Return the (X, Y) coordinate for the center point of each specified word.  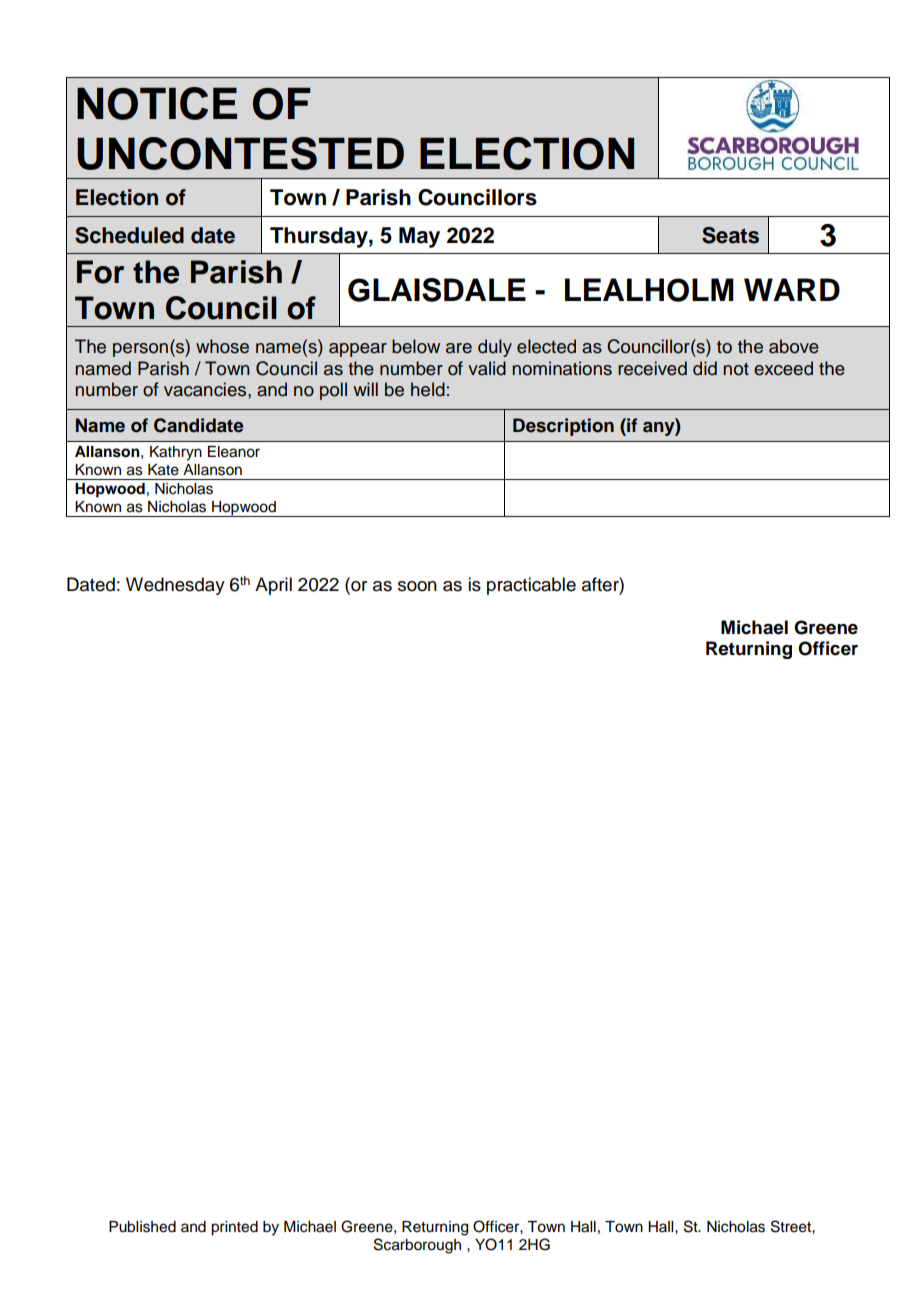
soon (417, 586)
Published (142, 1227)
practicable (531, 586)
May (419, 237)
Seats (730, 235)
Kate (163, 470)
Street (792, 1226)
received (652, 368)
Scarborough (417, 1246)
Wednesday (175, 586)
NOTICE (157, 103)
